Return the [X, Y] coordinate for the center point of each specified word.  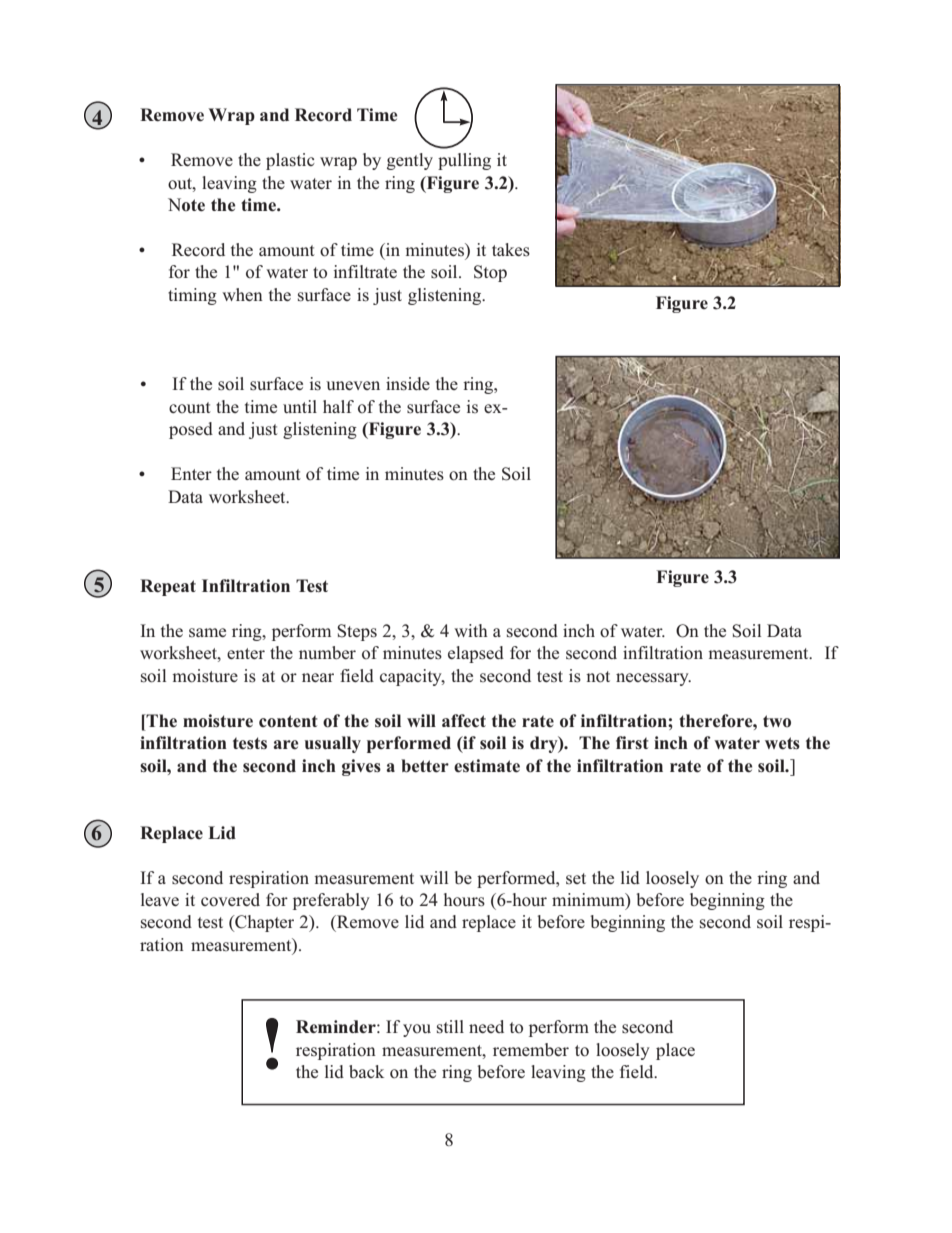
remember [531, 1049]
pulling [464, 161]
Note [186, 205]
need [486, 1026]
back [366, 1071]
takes [511, 250]
